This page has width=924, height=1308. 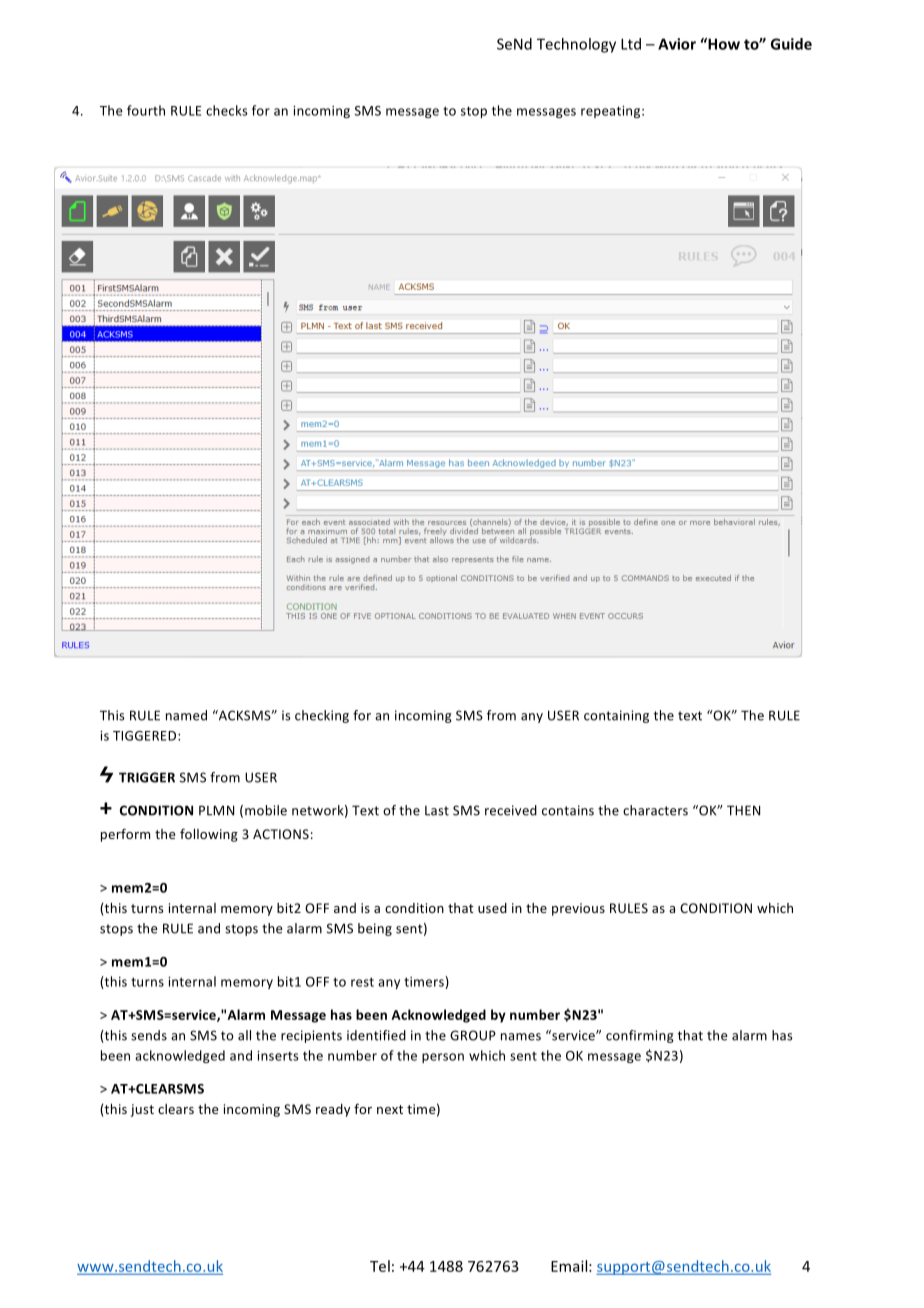 I want to click on containing, so click(x=616, y=716).
